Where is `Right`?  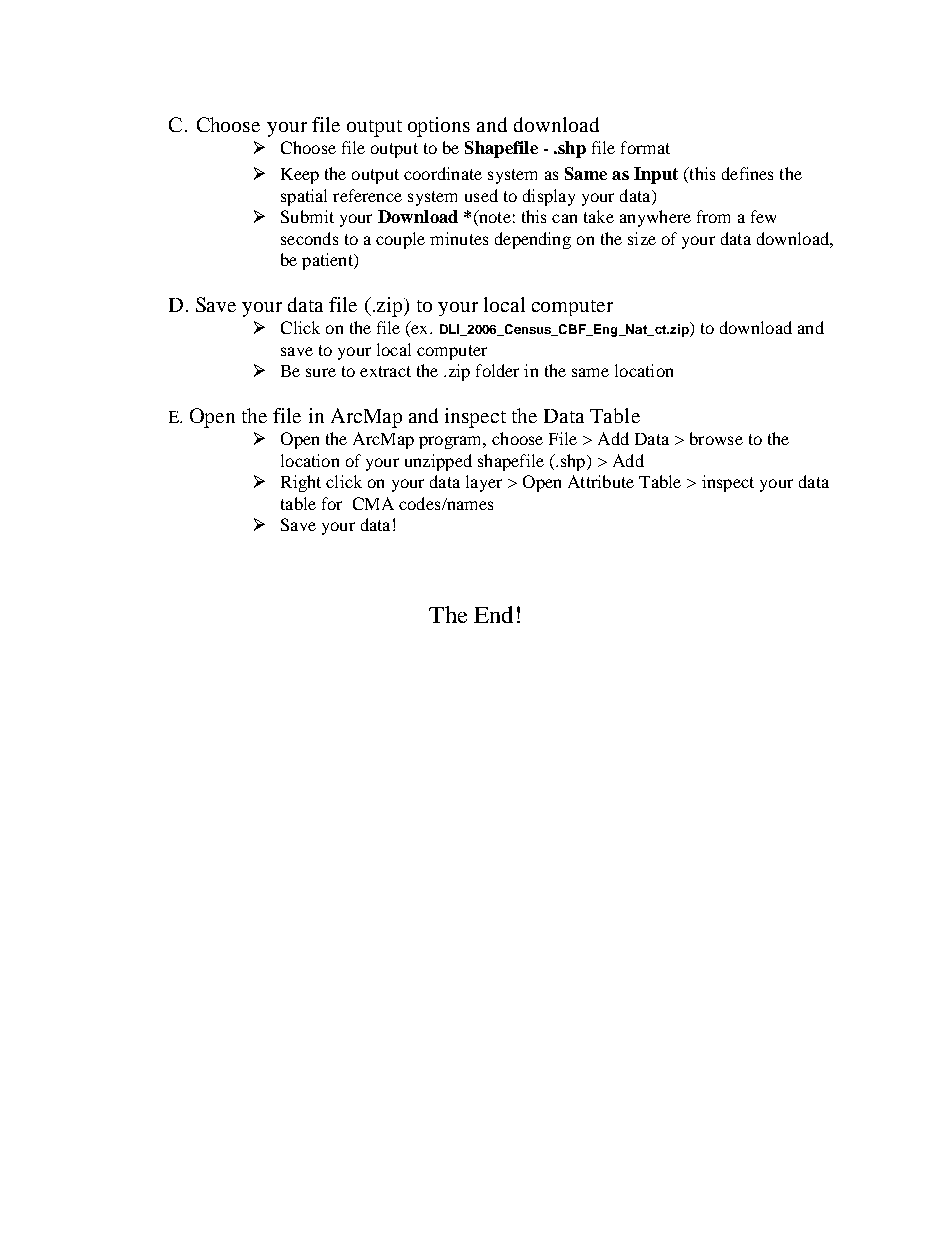 Right is located at coordinates (301, 483).
